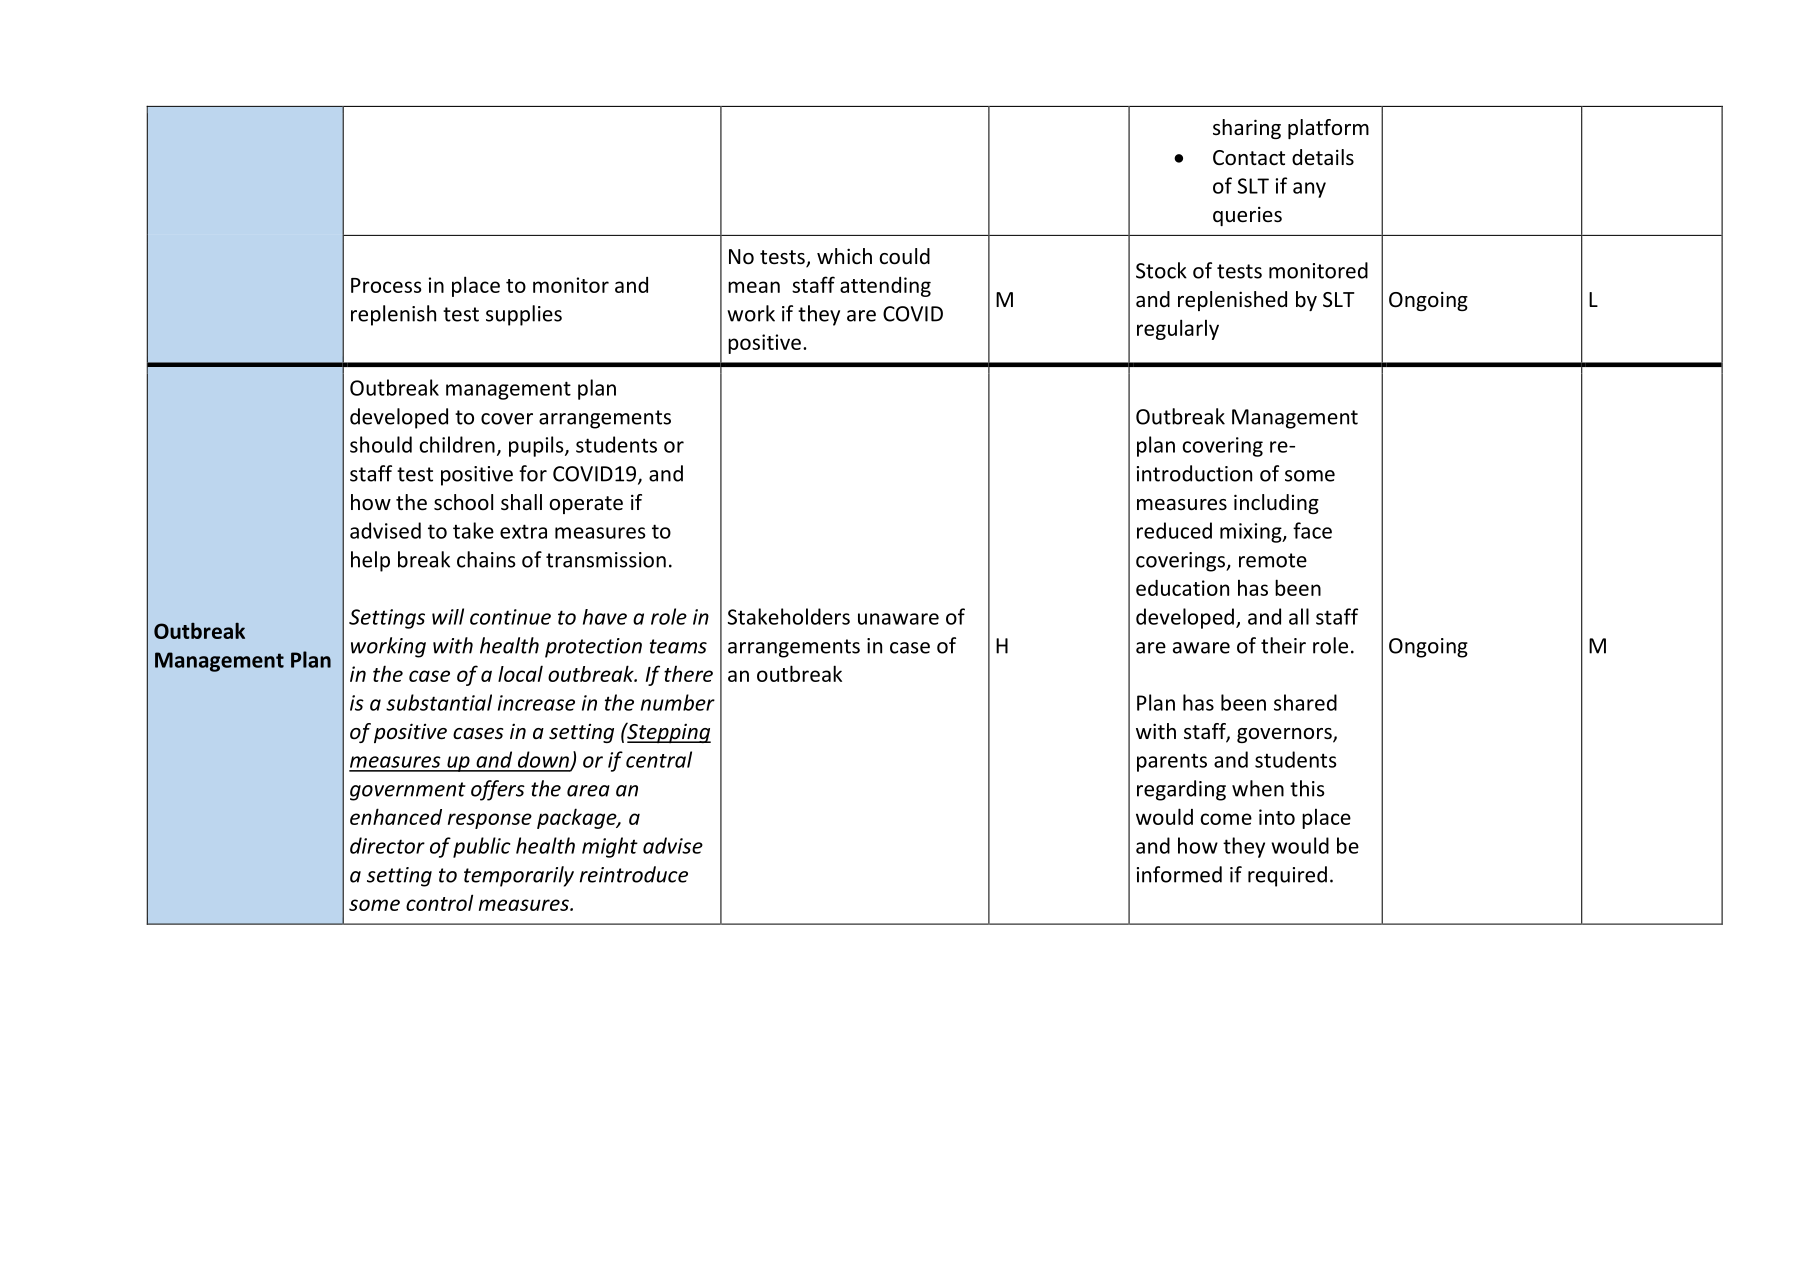  What do you see at coordinates (463, 502) in the screenshot?
I see `school` at bounding box center [463, 502].
